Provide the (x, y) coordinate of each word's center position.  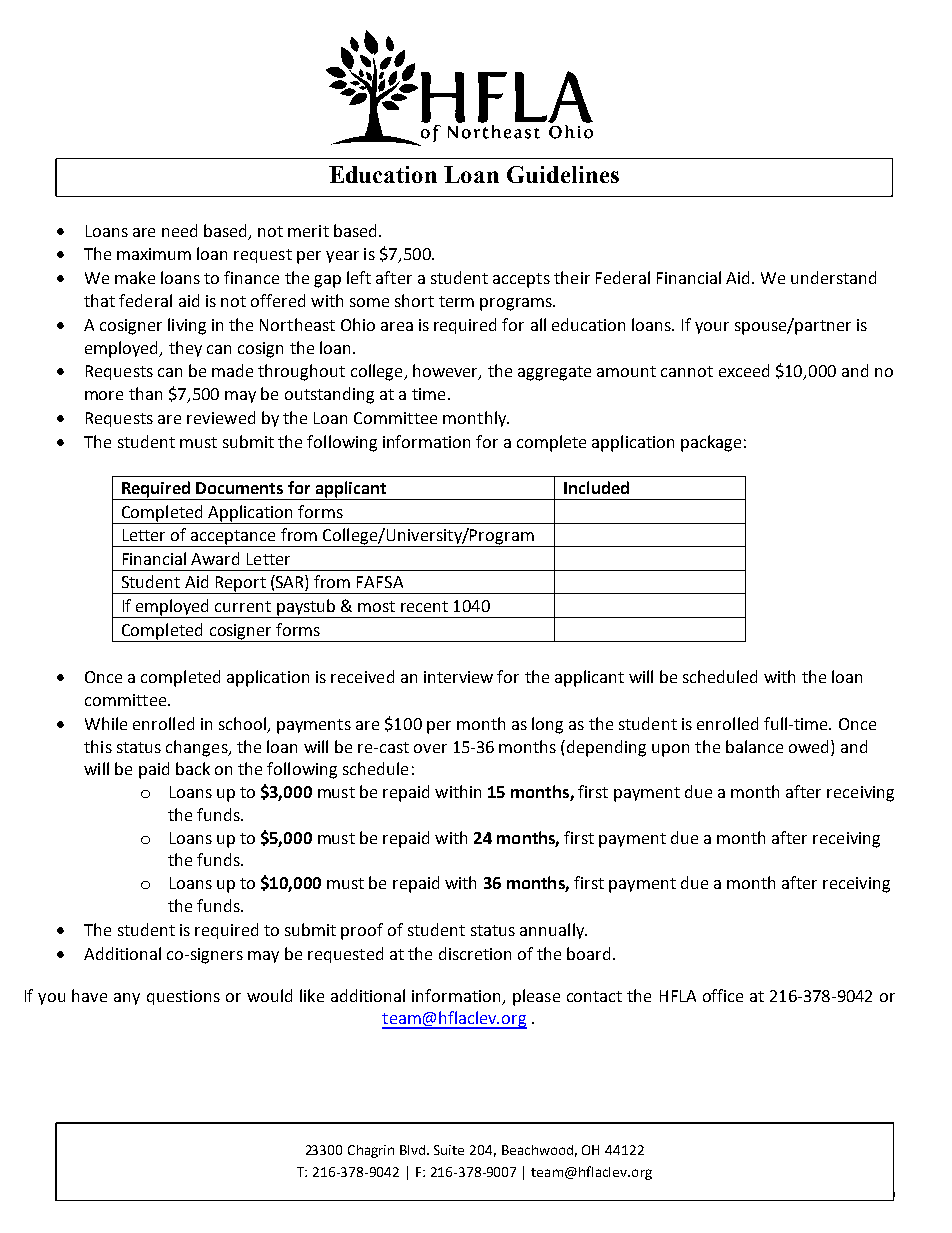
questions (183, 997)
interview (458, 677)
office (723, 995)
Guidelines (563, 174)
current (243, 606)
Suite (449, 1150)
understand (833, 277)
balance (754, 746)
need (179, 230)
